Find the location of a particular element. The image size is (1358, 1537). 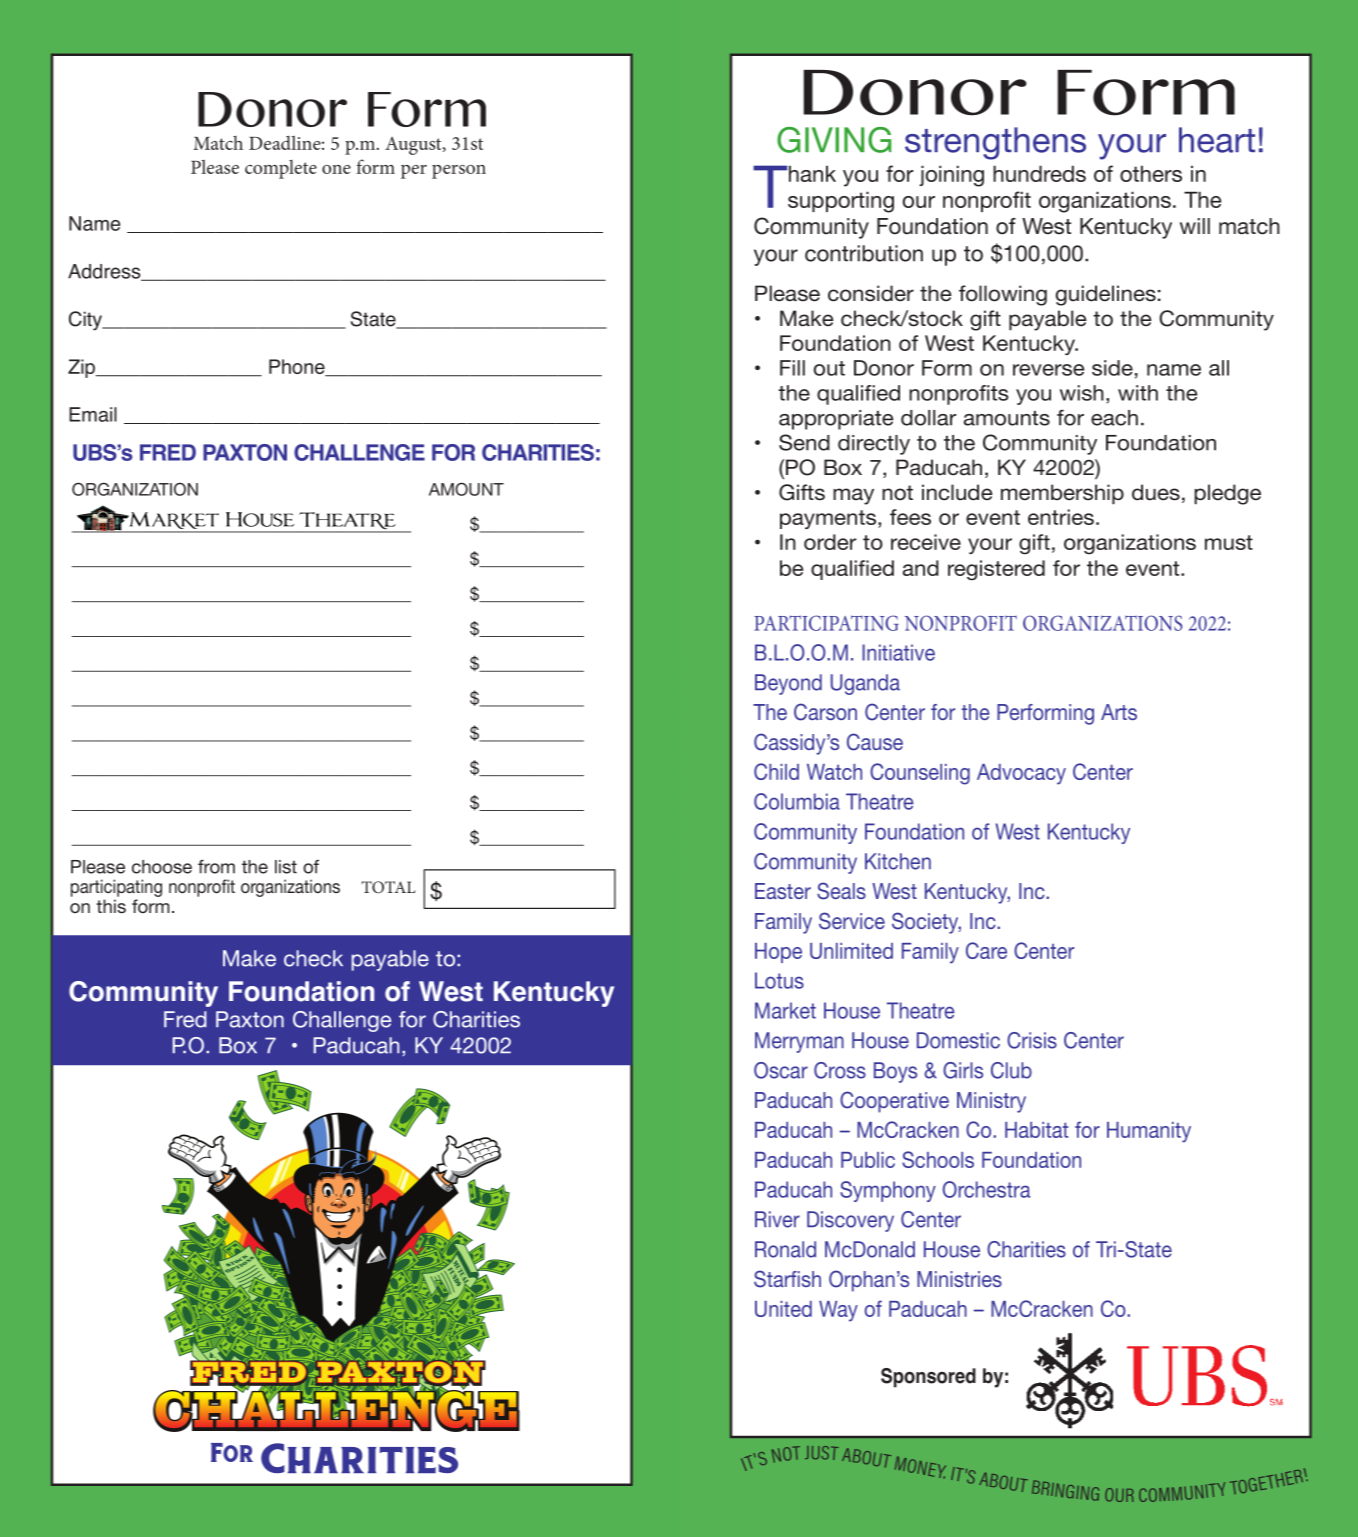

Advocacy is located at coordinates (1021, 774).
